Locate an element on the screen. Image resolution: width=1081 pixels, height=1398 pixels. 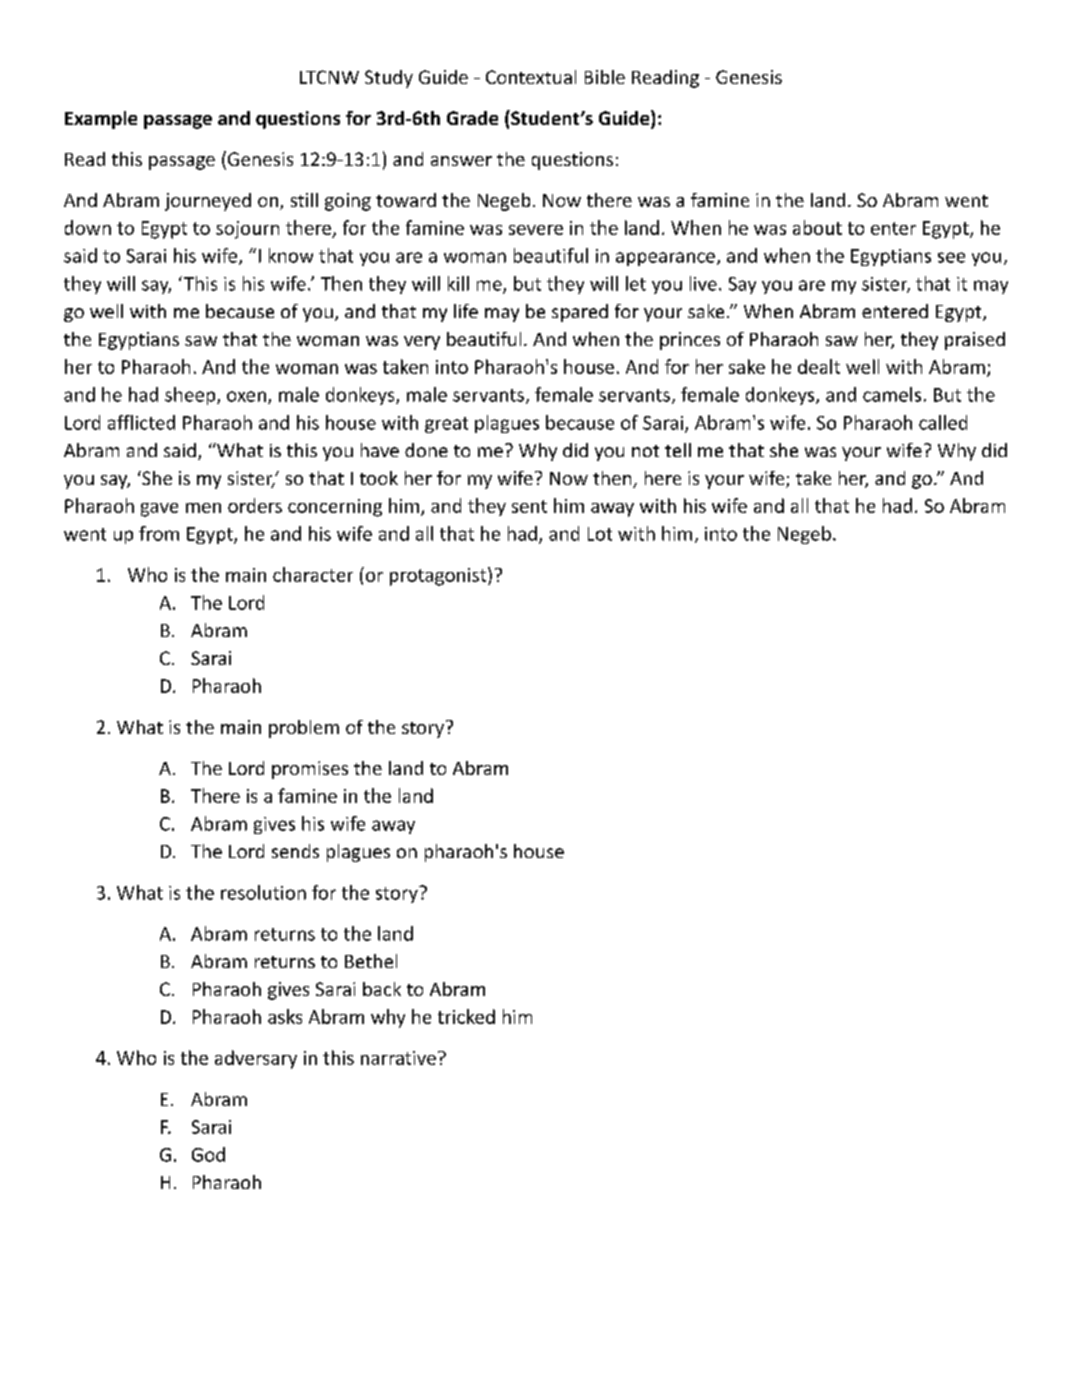
narrative is located at coordinates (398, 1058).
